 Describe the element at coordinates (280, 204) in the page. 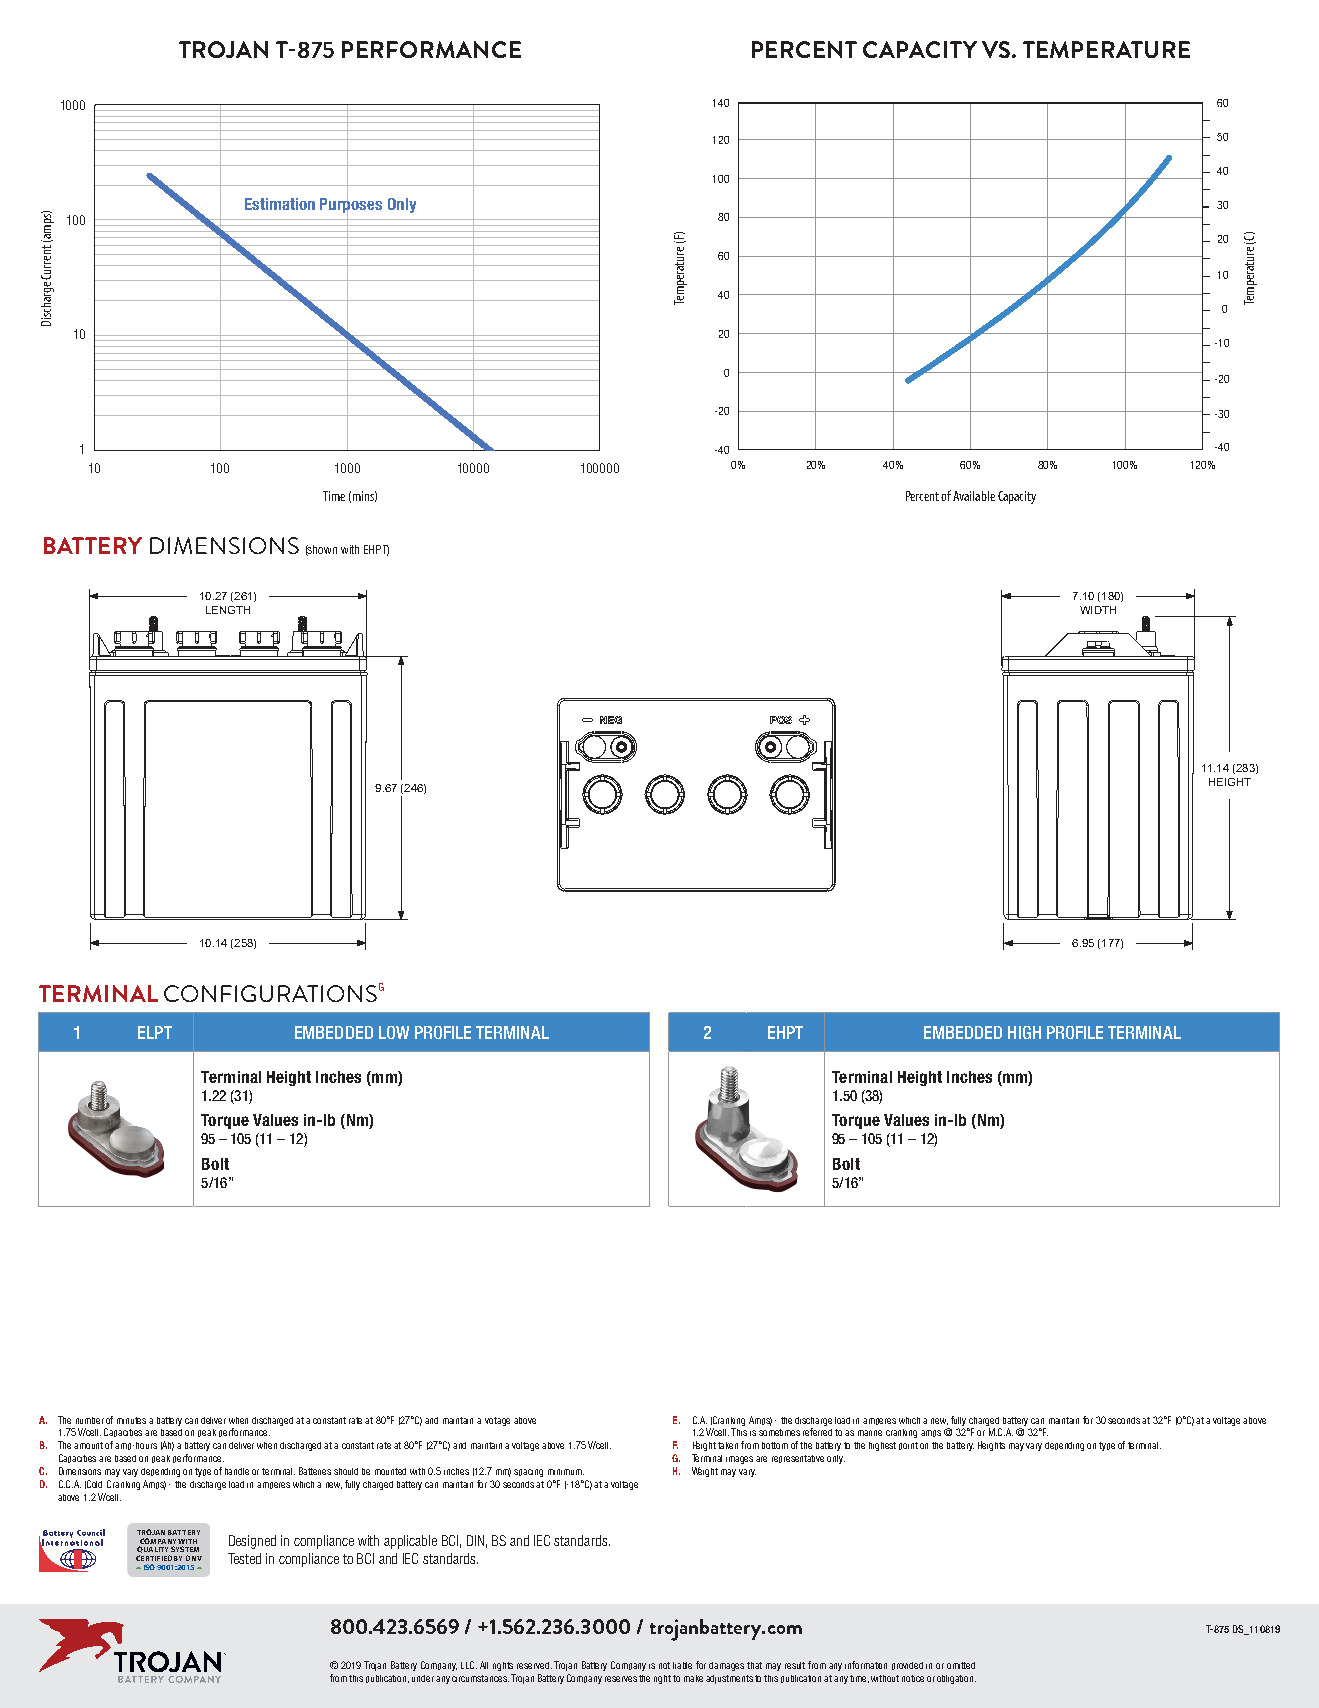

I see `Estimation` at that location.
